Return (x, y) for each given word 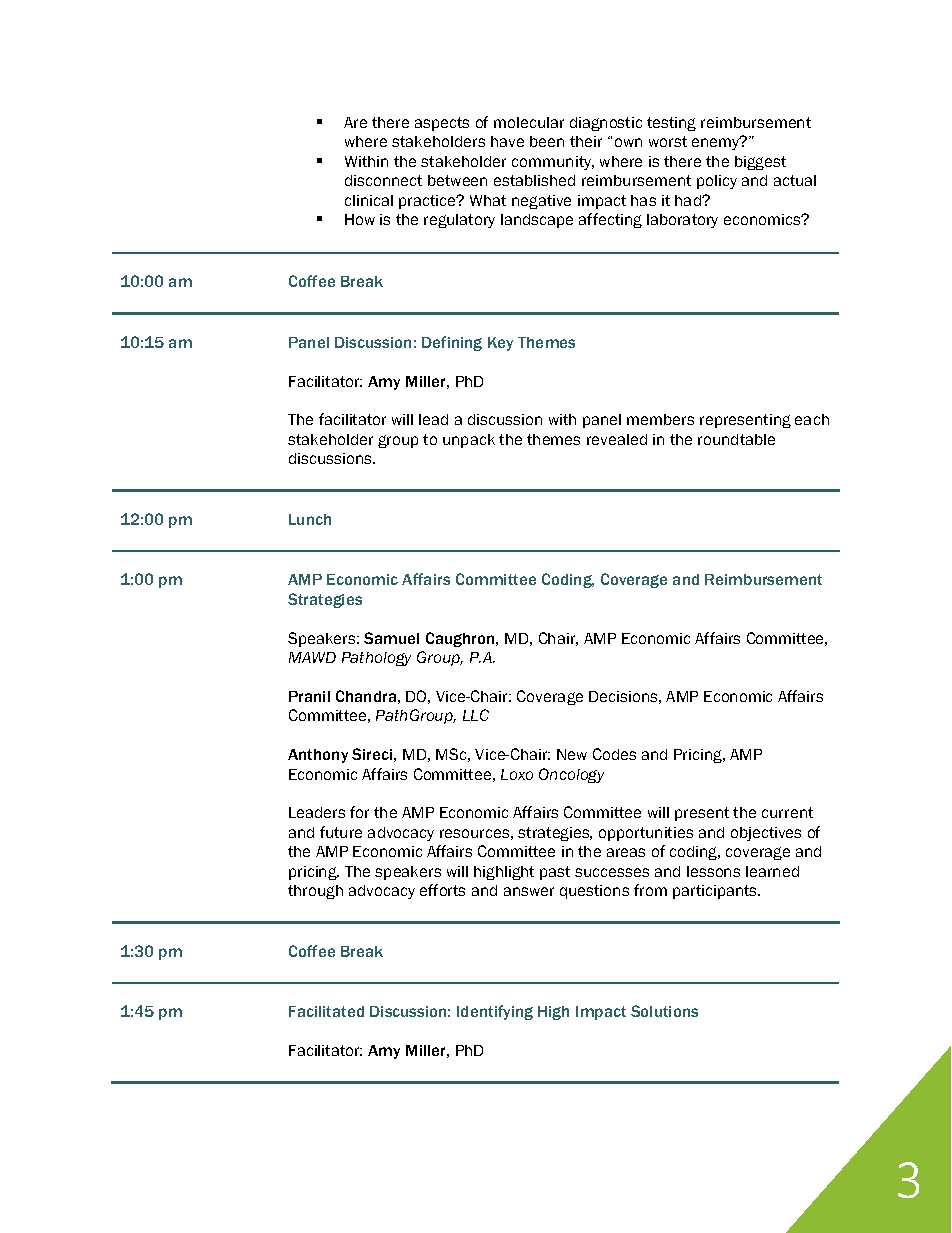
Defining (452, 343)
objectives (766, 834)
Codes (614, 754)
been (547, 141)
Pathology (376, 659)
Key (500, 344)
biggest (760, 163)
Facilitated (326, 1011)
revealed (617, 439)
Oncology (571, 775)
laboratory (682, 221)
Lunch (310, 519)
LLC (476, 715)
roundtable (736, 439)
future (341, 832)
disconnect (383, 180)
